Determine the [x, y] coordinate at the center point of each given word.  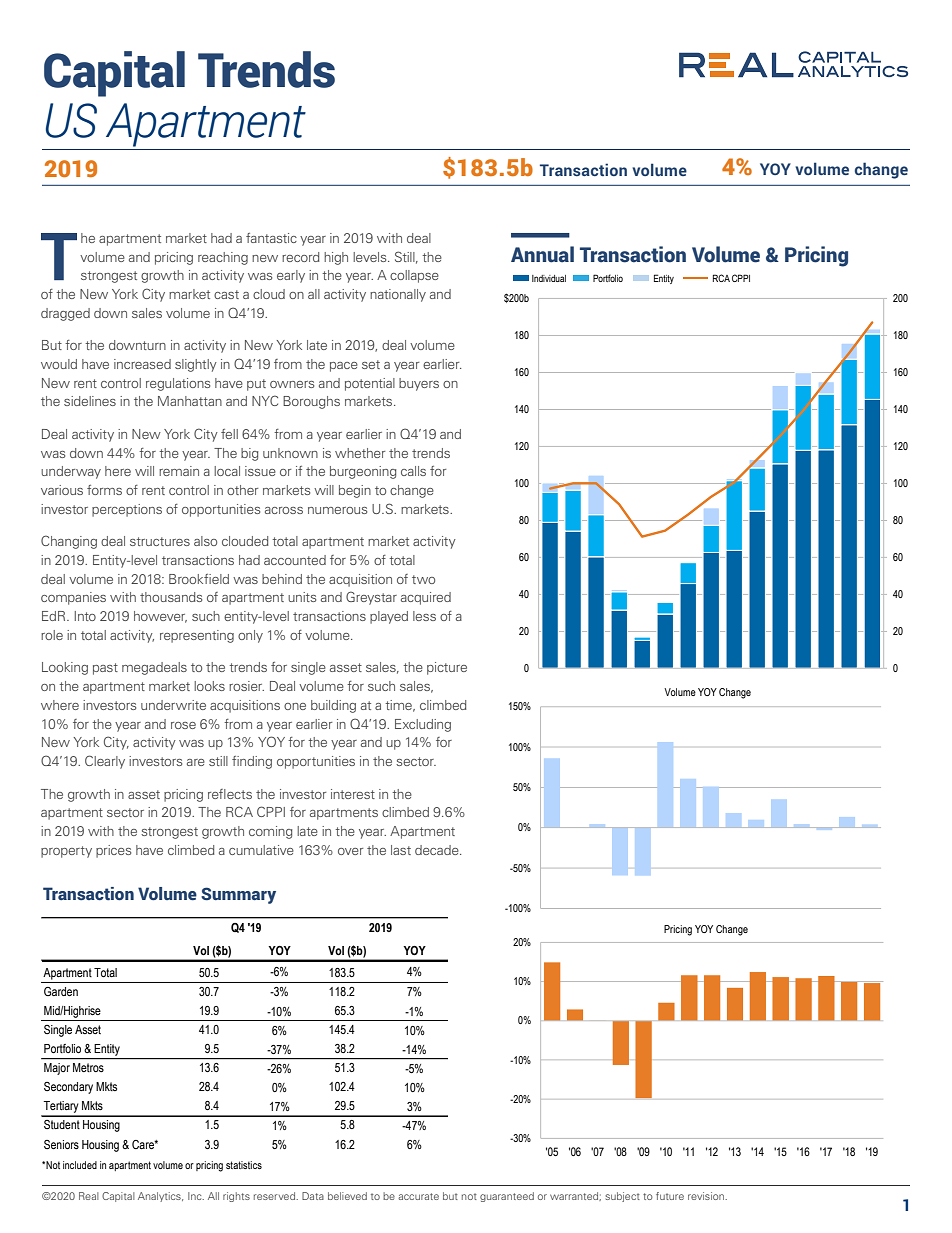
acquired [426, 598]
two [423, 579]
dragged [65, 314]
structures [160, 541]
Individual [549, 278]
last [401, 850]
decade [438, 850]
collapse [414, 276]
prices [113, 851]
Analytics [160, 1197]
